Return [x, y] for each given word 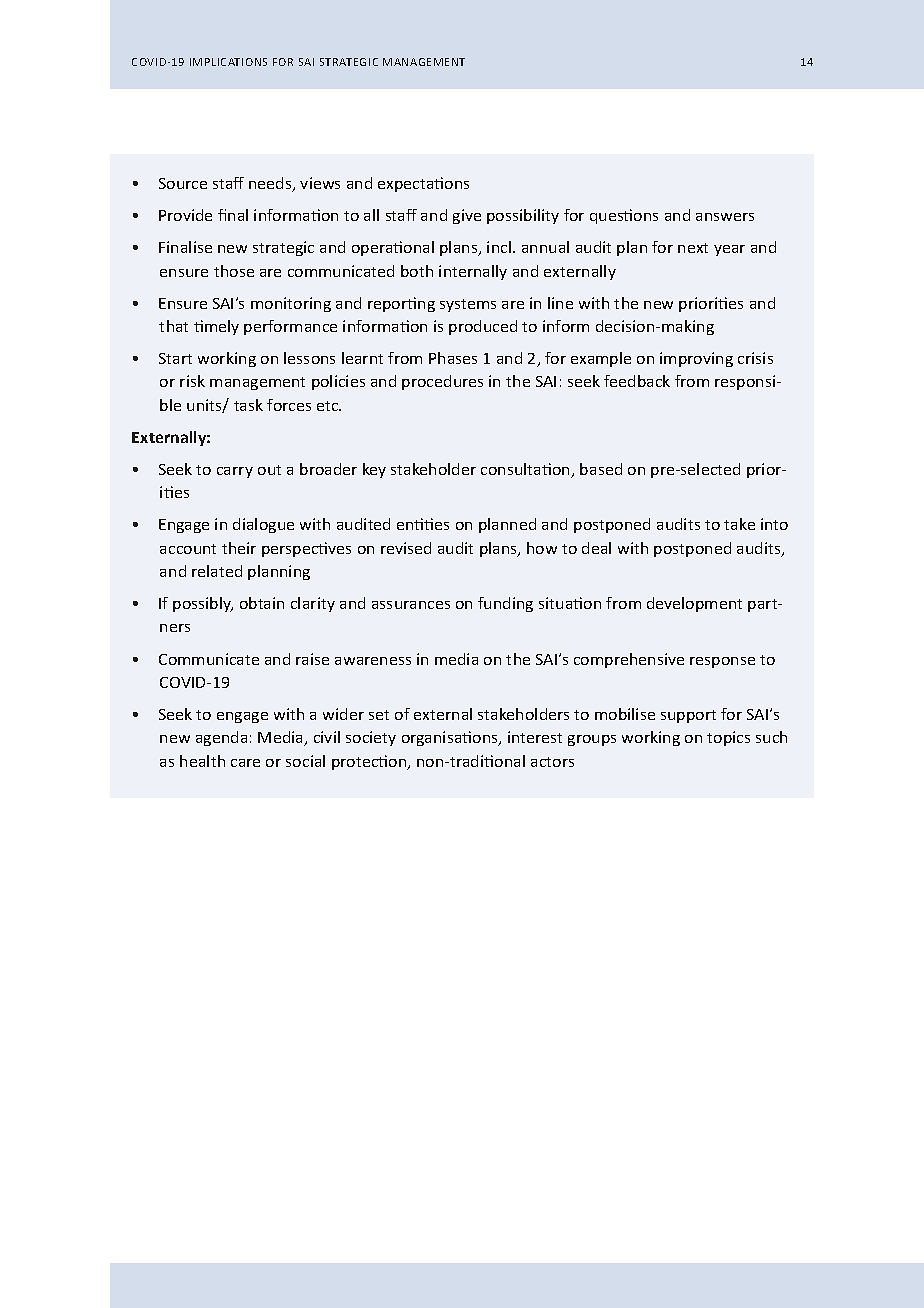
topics [728, 738]
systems [468, 305]
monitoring [291, 304]
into [774, 524]
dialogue [263, 525]
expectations [423, 184]
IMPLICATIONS [228, 62]
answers [725, 217]
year [729, 250]
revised [406, 548]
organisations [451, 738]
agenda [221, 738]
